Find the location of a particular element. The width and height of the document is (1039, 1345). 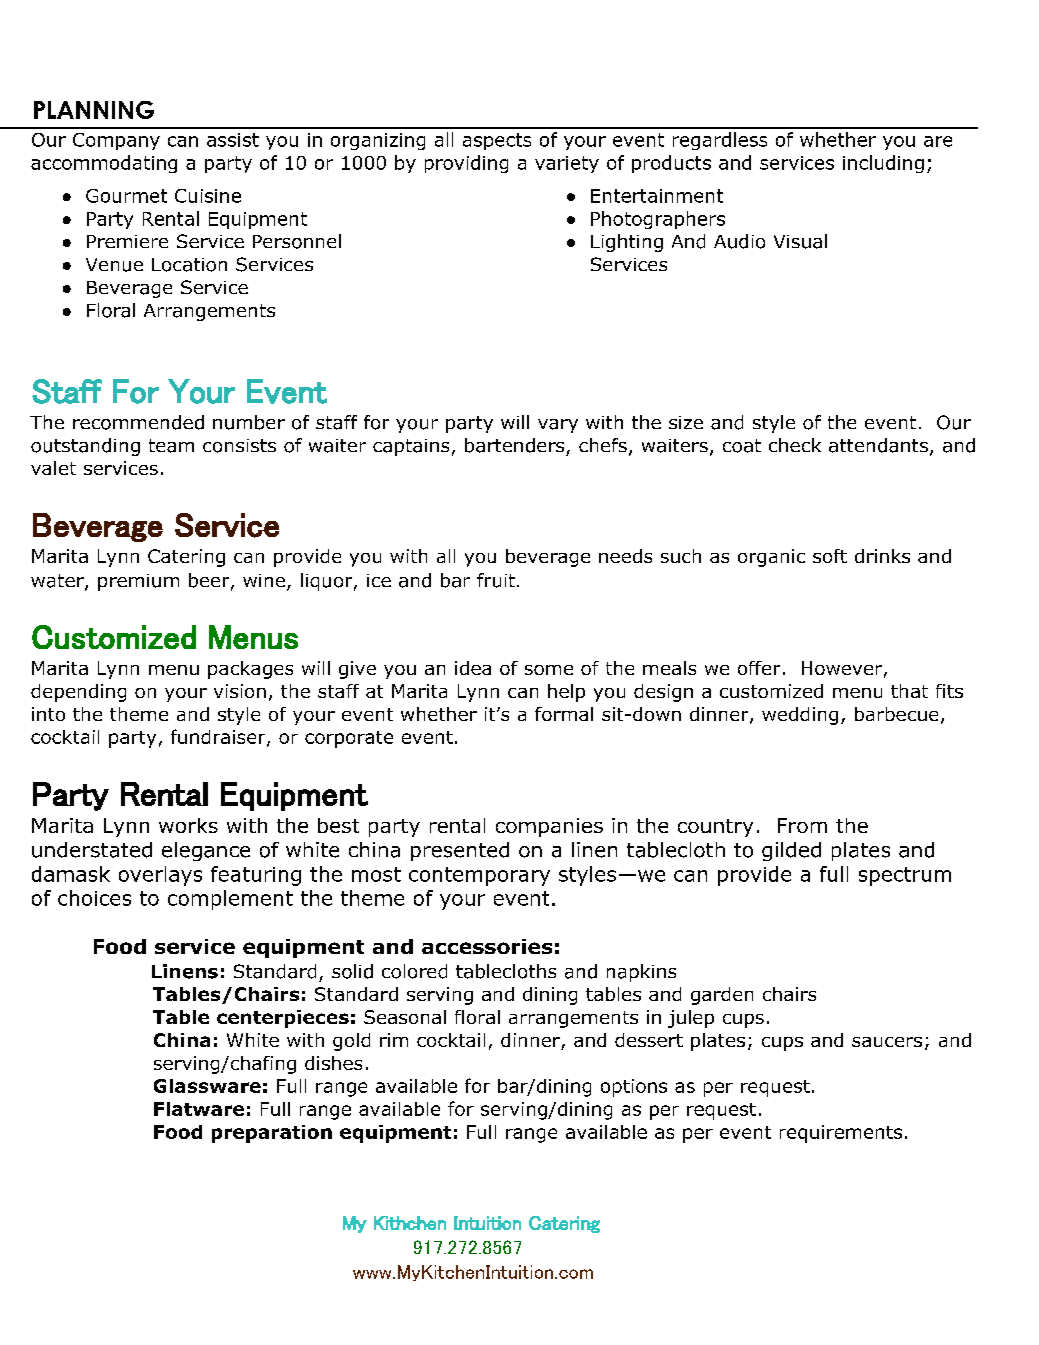

contemporary is located at coordinates (479, 876).
